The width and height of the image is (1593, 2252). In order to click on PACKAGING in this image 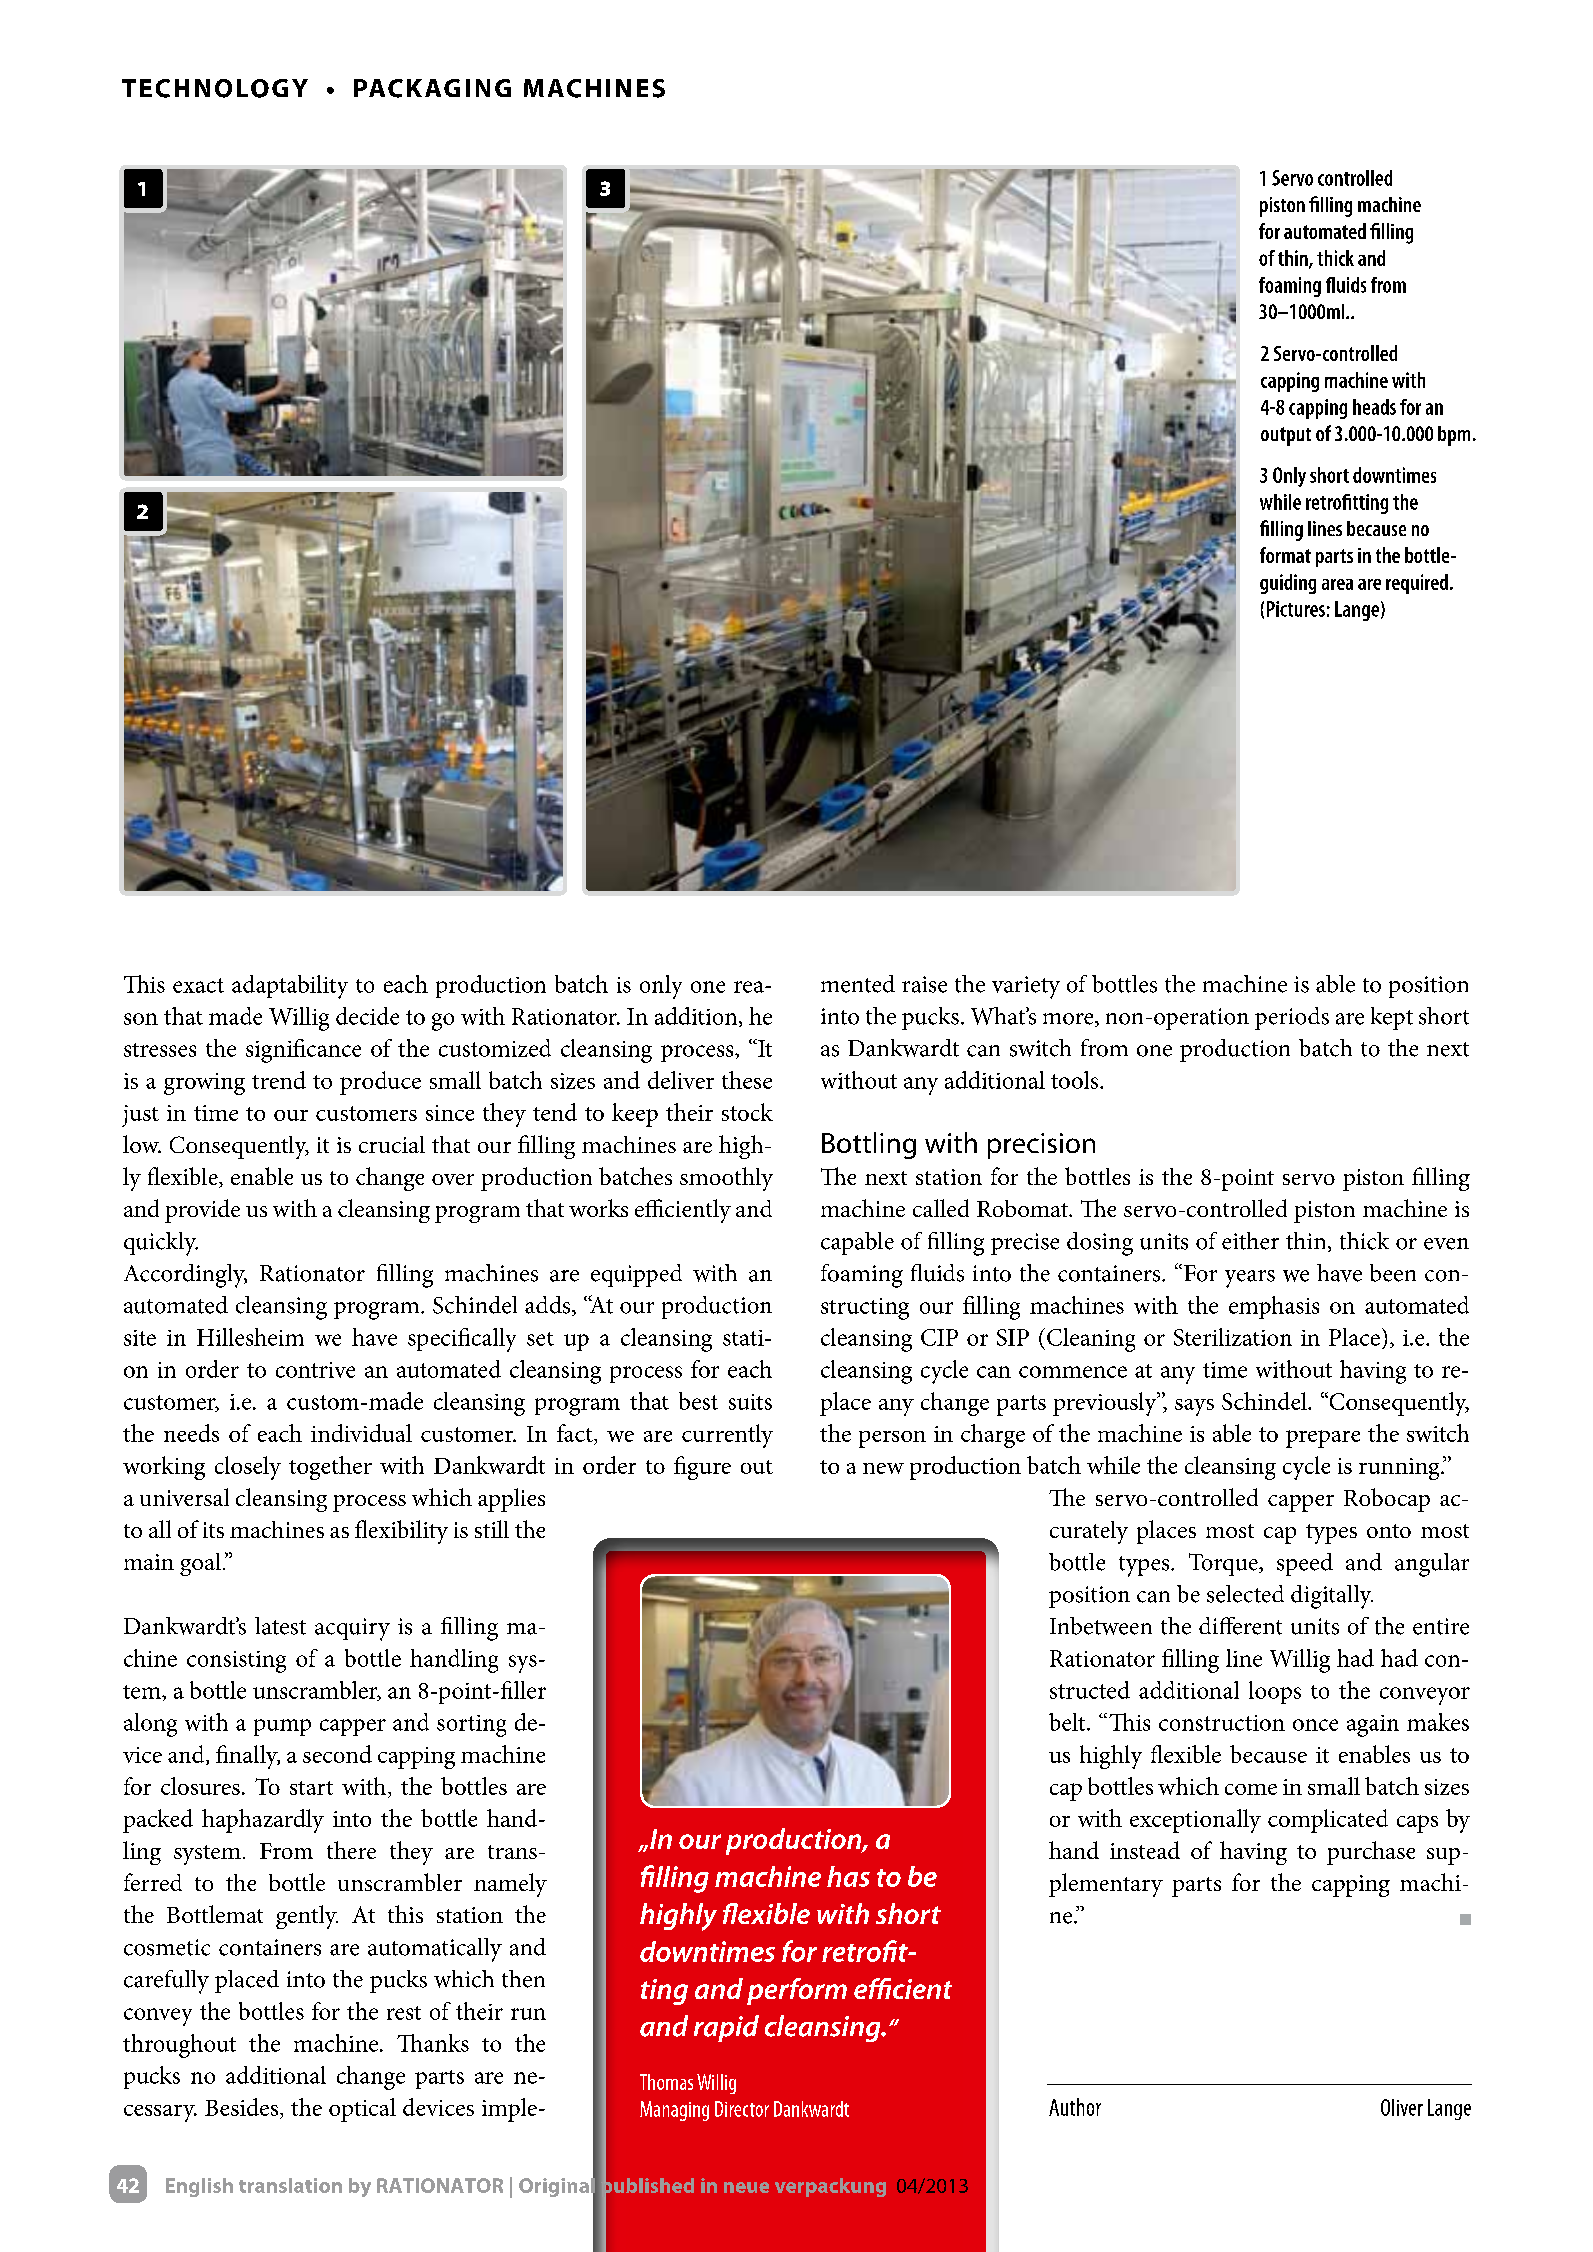, I will do `click(432, 88)`.
